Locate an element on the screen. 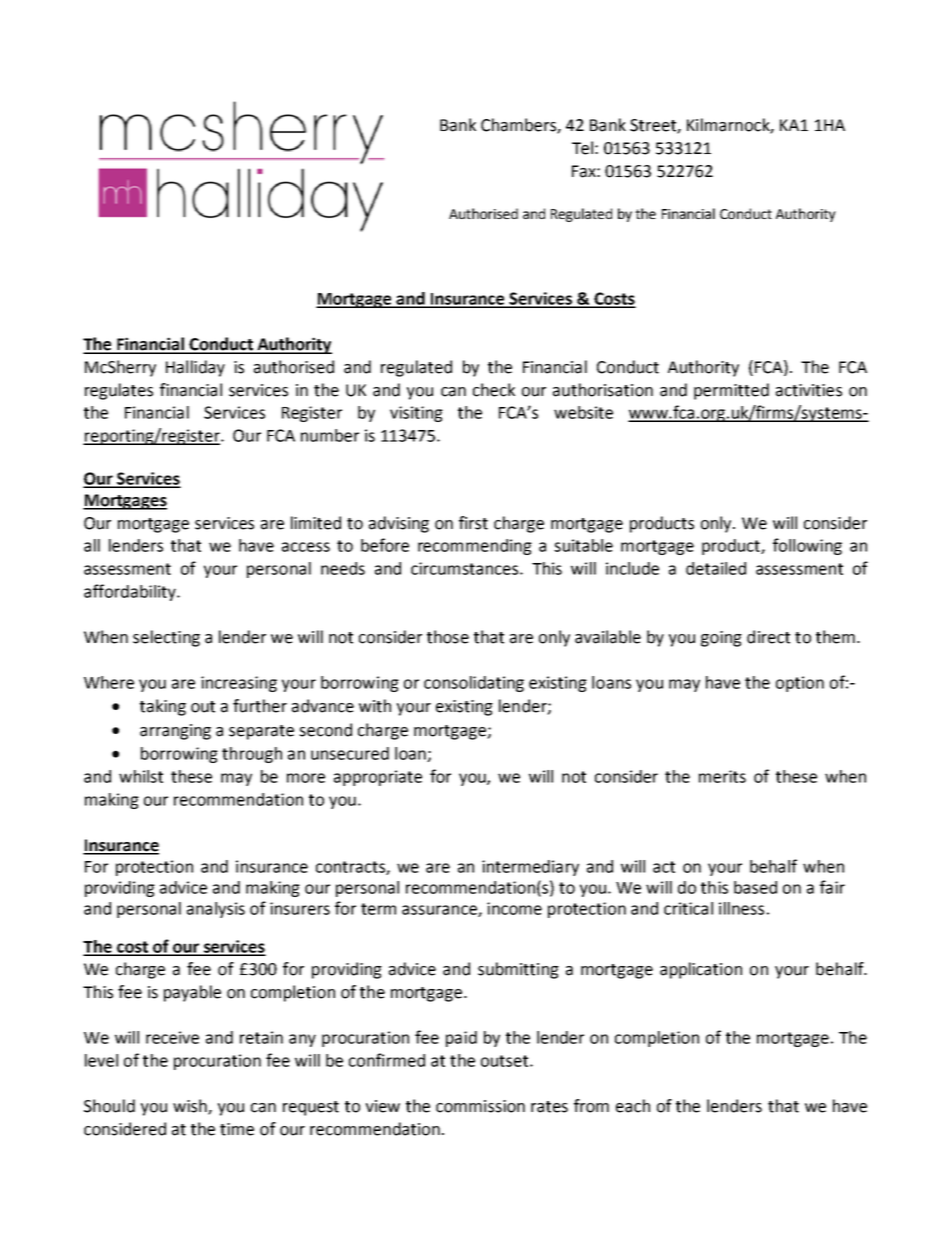 This screenshot has width=952, height=1233. income is located at coordinates (514, 908).
